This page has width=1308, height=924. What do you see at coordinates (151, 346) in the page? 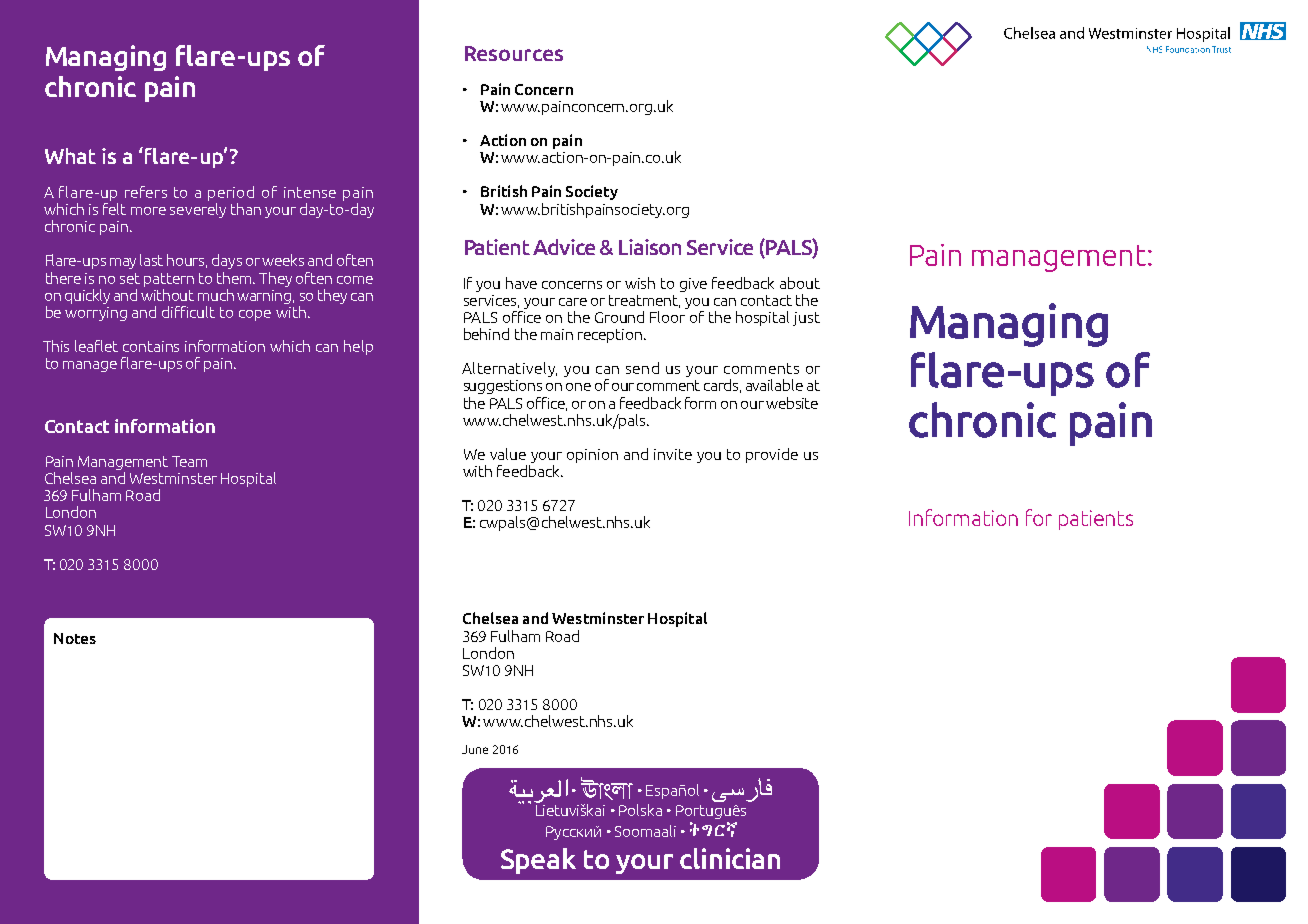
I see `contains` at bounding box center [151, 346].
